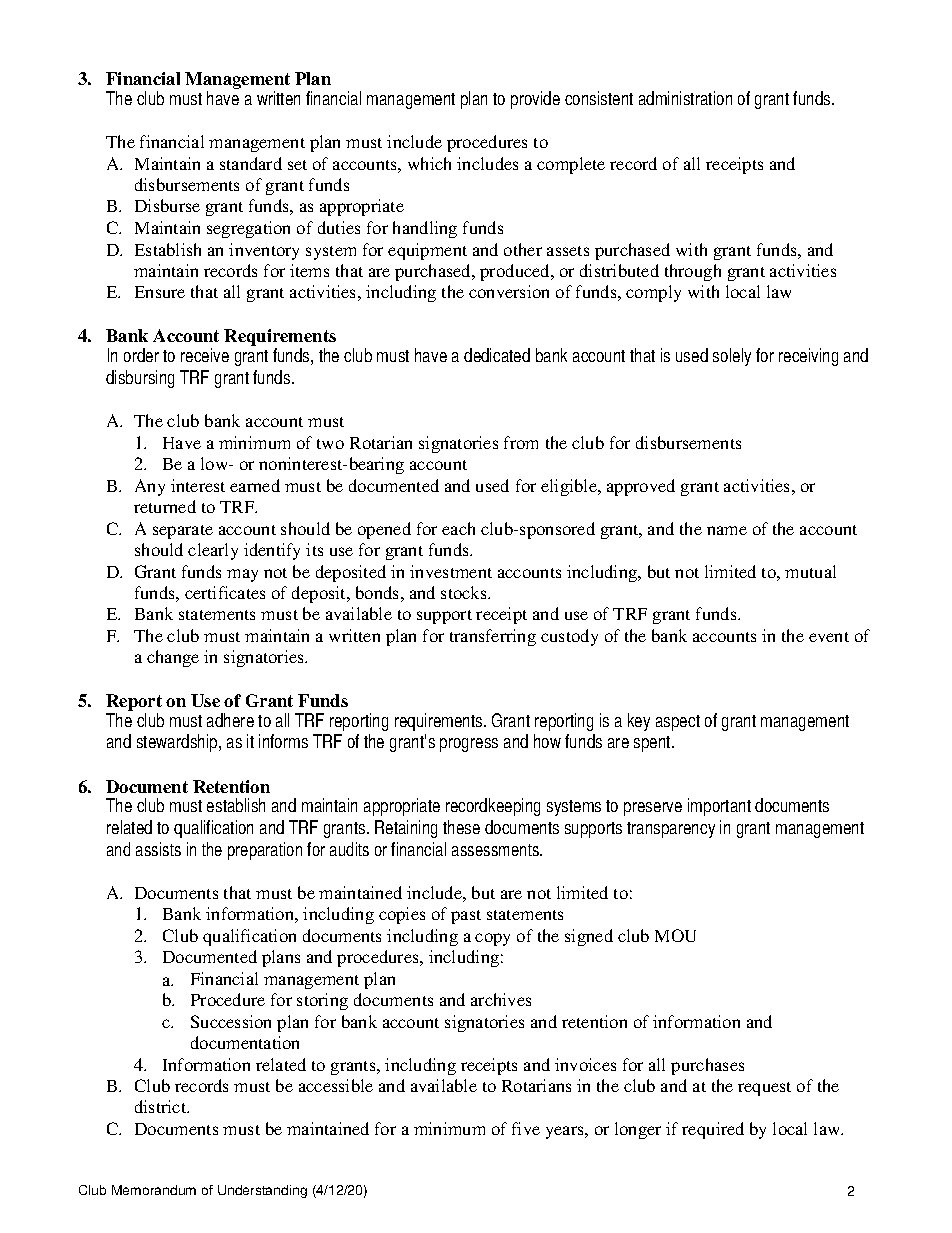 This image has height=1233, width=952. Describe the element at coordinates (461, 827) in the image. I see `these` at that location.
